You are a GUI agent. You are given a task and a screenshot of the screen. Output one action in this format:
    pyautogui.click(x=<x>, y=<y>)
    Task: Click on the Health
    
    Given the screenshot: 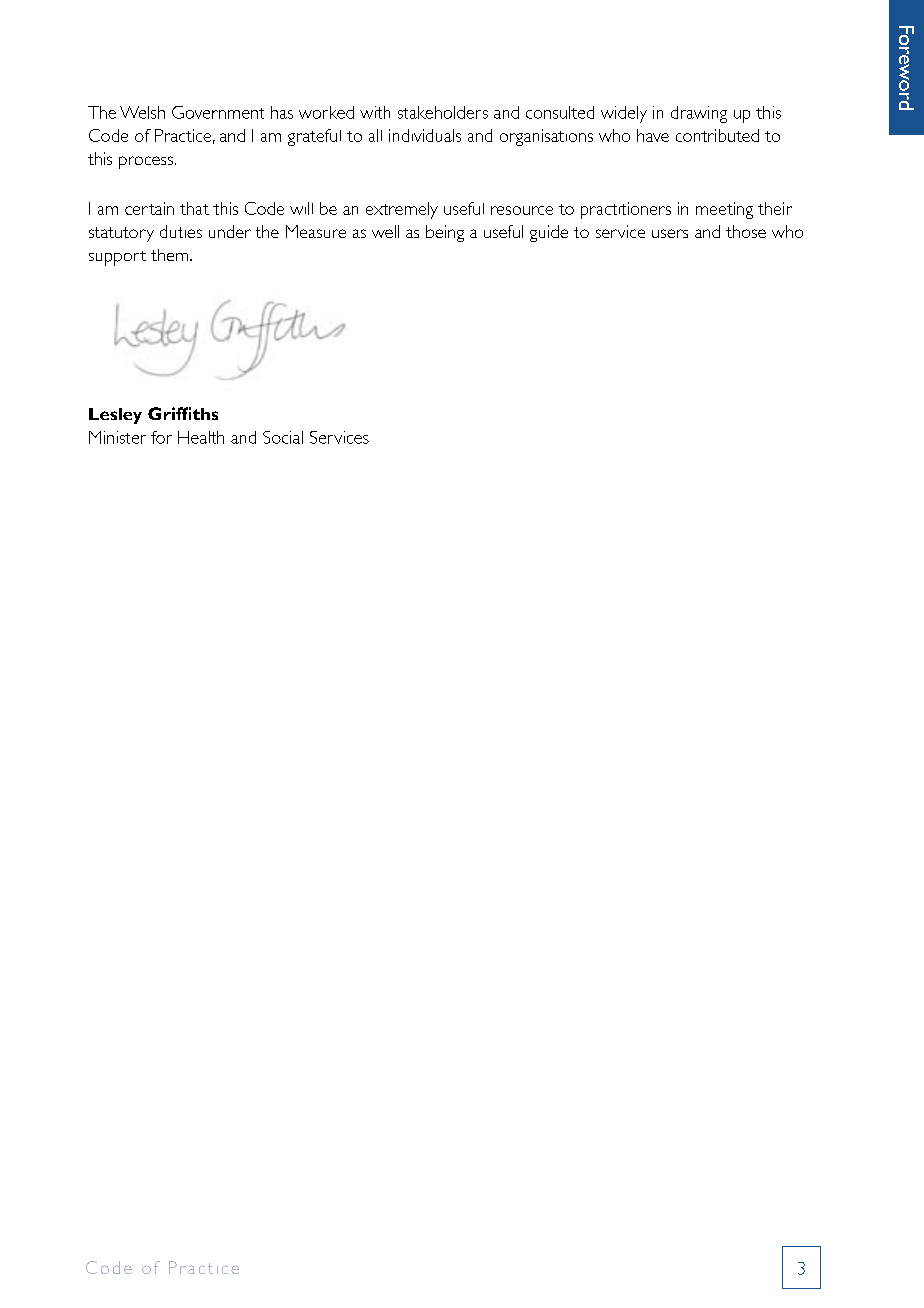 What is the action you would take?
    pyautogui.click(x=201, y=437)
